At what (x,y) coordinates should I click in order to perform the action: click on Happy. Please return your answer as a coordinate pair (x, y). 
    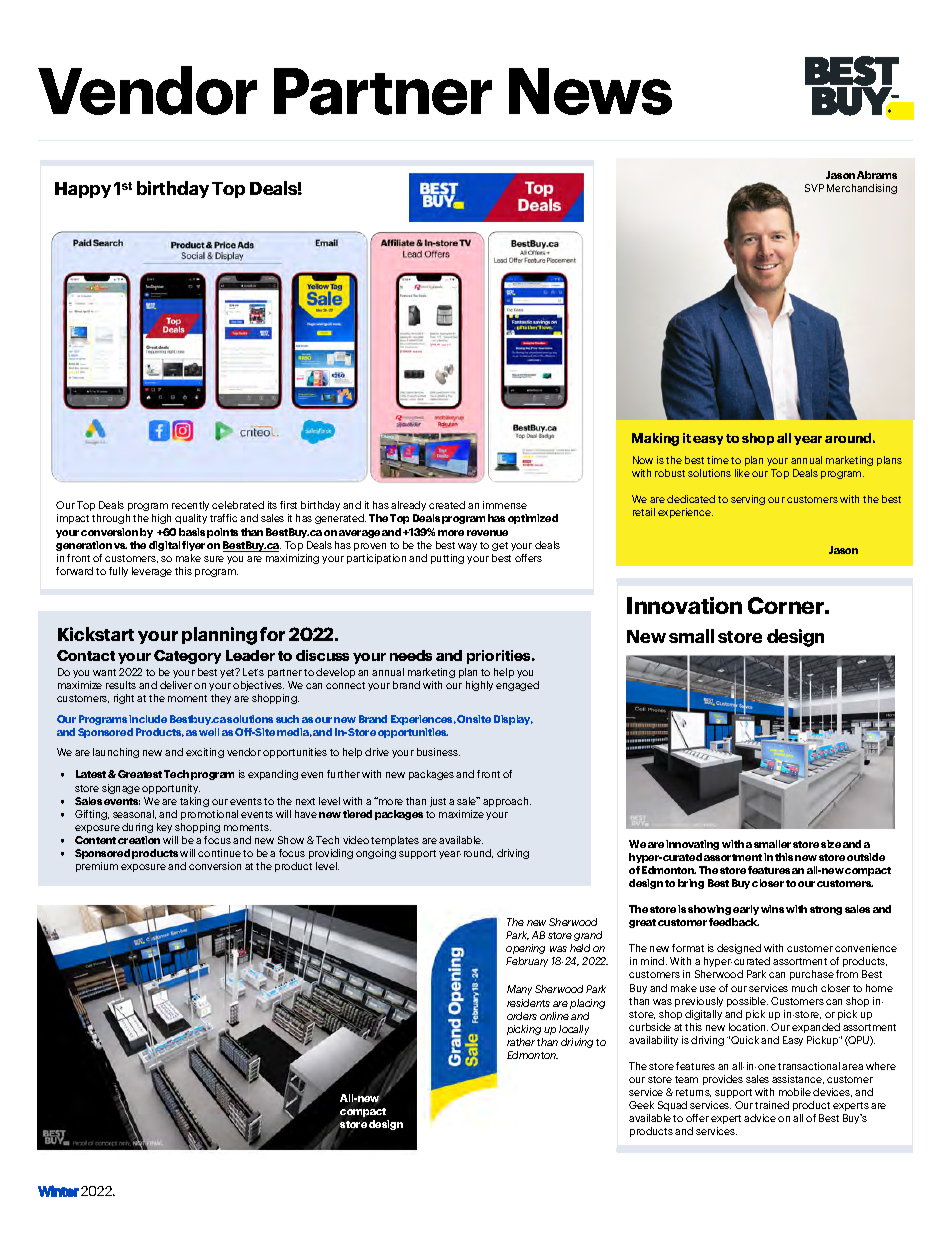
    Looking at the image, I should click on (83, 190).
